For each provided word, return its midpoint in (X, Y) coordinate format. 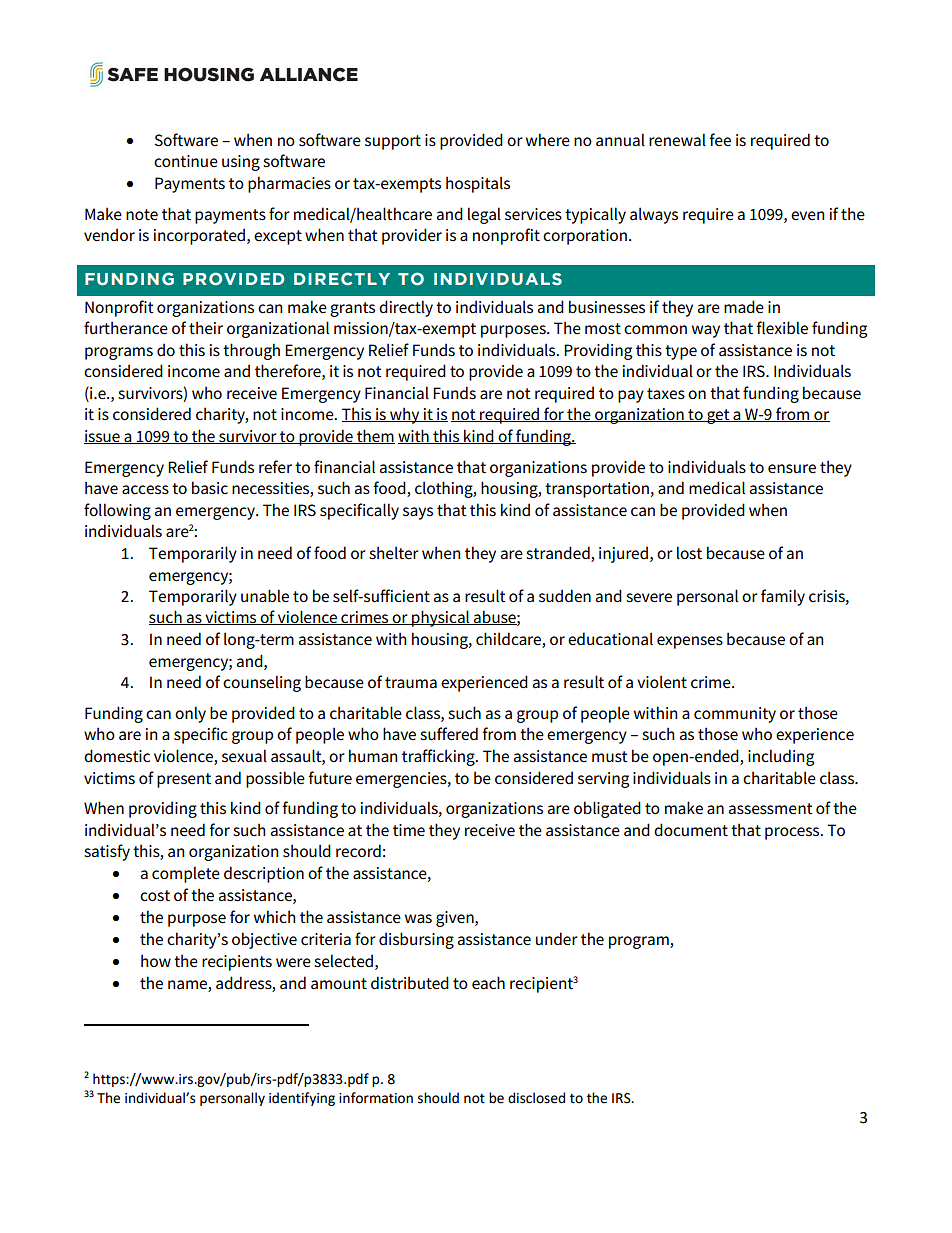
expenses (690, 642)
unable (265, 595)
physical (441, 618)
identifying (302, 1099)
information (376, 1098)
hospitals (478, 184)
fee (720, 140)
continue (186, 161)
